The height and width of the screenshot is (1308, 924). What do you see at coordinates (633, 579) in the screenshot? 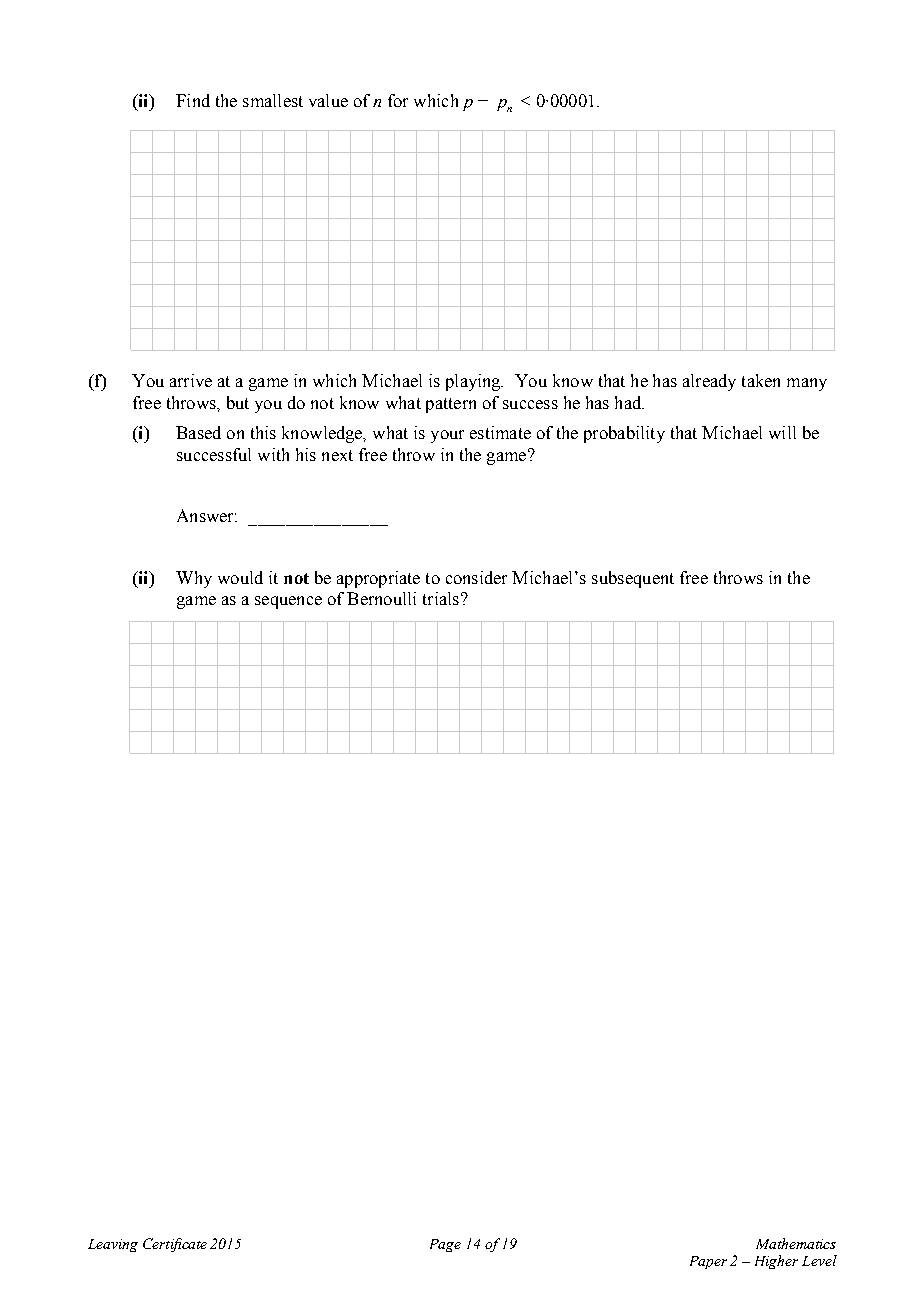
I see `subsequent` at bounding box center [633, 579].
